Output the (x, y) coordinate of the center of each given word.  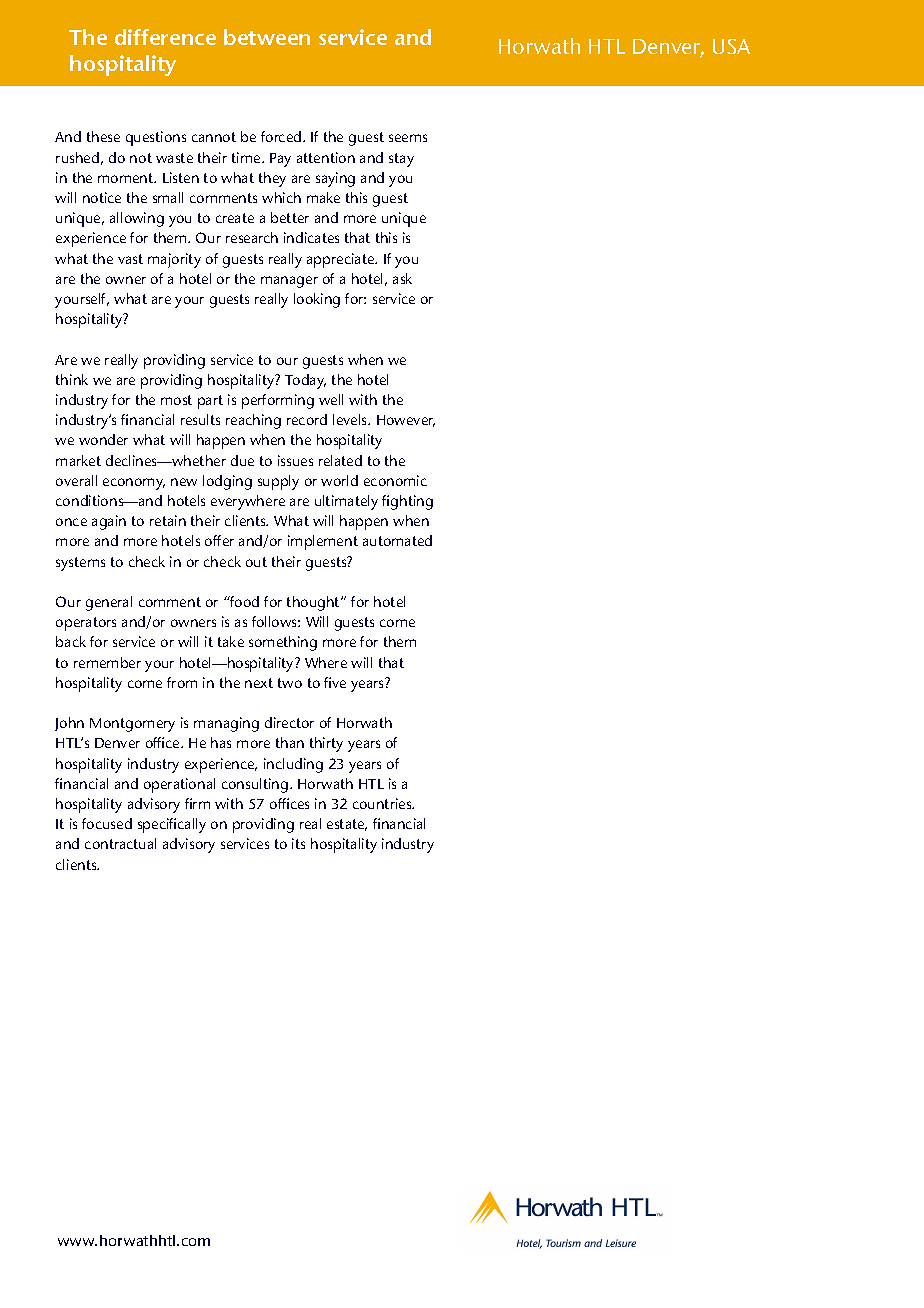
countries (383, 803)
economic (395, 480)
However (406, 421)
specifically (172, 825)
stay (401, 160)
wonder (103, 439)
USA (731, 46)
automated (397, 540)
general (109, 603)
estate (347, 825)
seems (408, 138)
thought (315, 603)
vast (130, 259)
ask (402, 278)
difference (165, 37)
